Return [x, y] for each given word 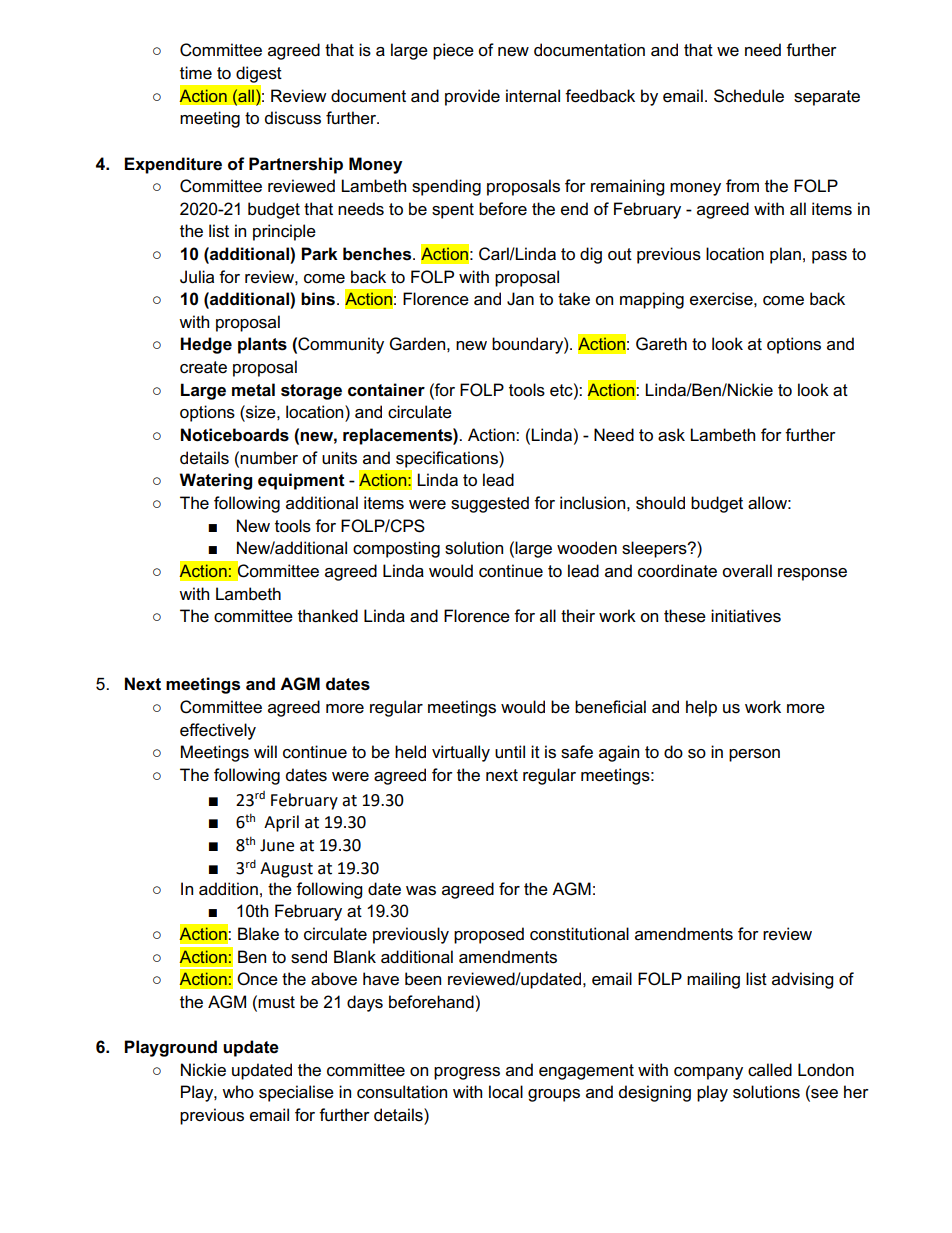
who [238, 1091]
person [754, 755]
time [196, 73]
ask [671, 435]
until [510, 751]
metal [253, 390]
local [506, 1092]
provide [472, 97]
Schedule [749, 96]
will [265, 751]
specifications [448, 459]
